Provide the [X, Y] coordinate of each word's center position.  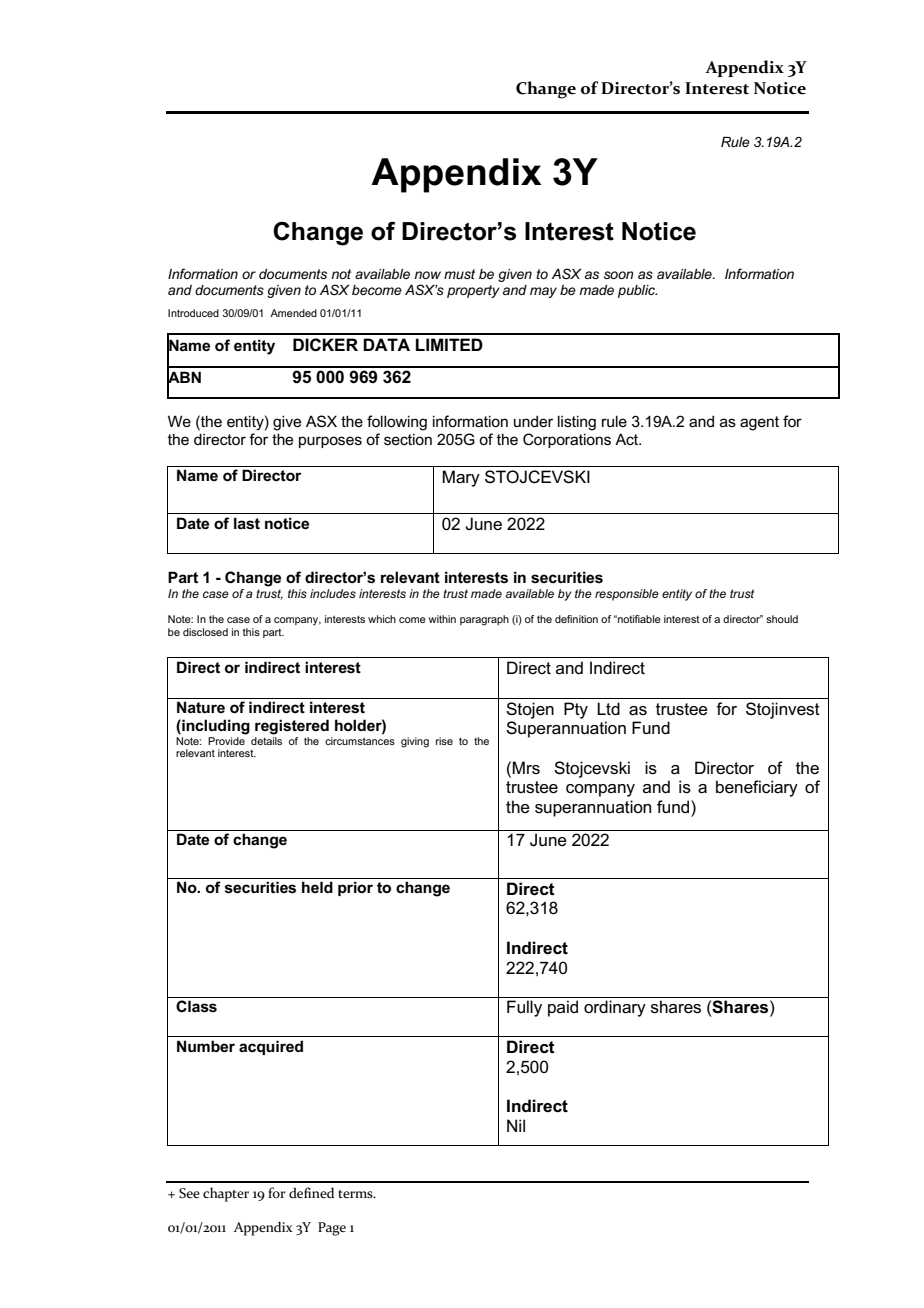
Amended [293, 313]
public [637, 291]
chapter [226, 1194]
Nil [516, 1125]
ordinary [615, 1008]
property [473, 291]
